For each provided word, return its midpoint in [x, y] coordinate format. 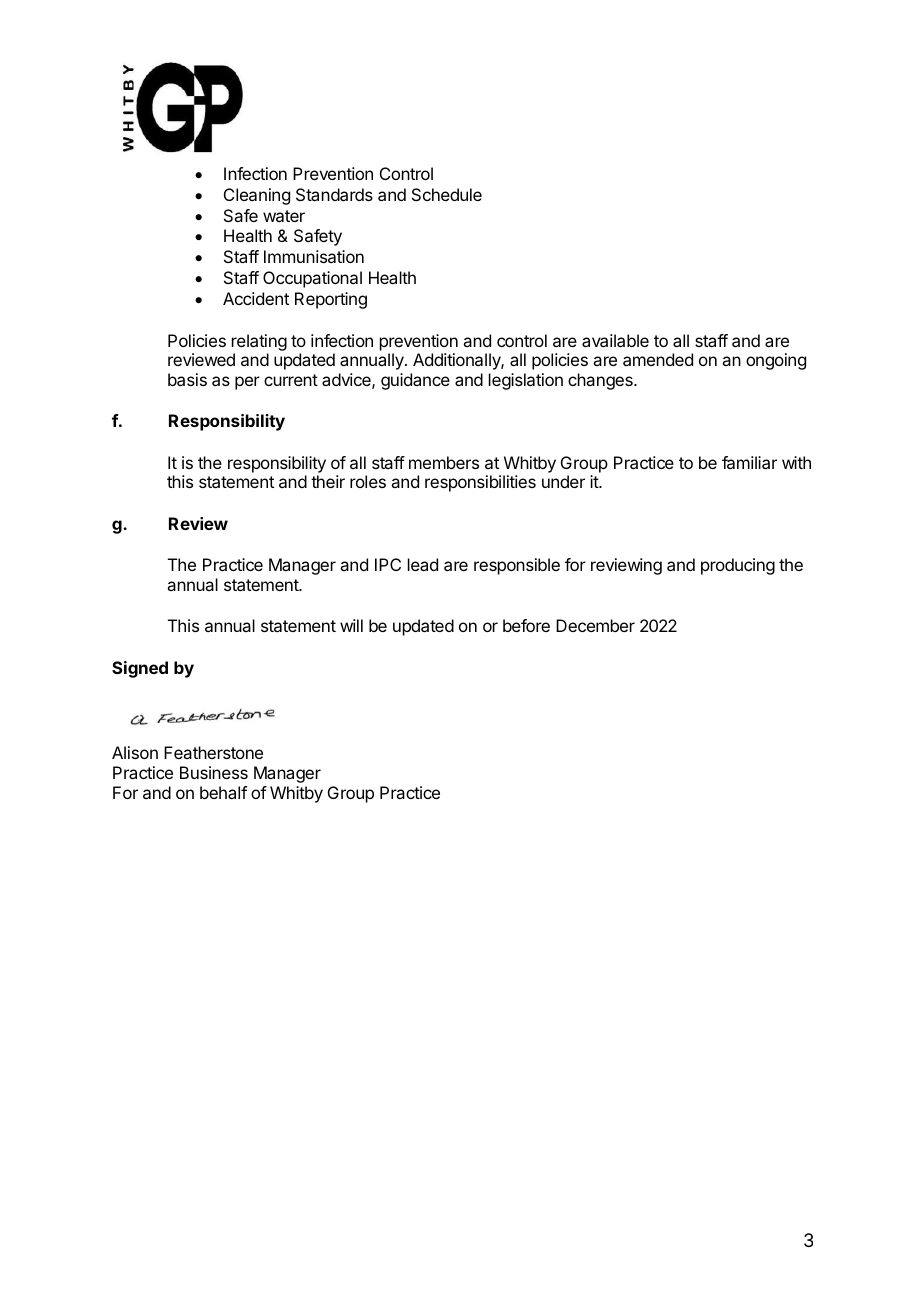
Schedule [447, 194]
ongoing [776, 361]
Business [214, 772]
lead [423, 564]
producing [738, 566]
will [351, 625]
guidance [415, 381]
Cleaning [257, 196]
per [247, 383]
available [615, 340]
